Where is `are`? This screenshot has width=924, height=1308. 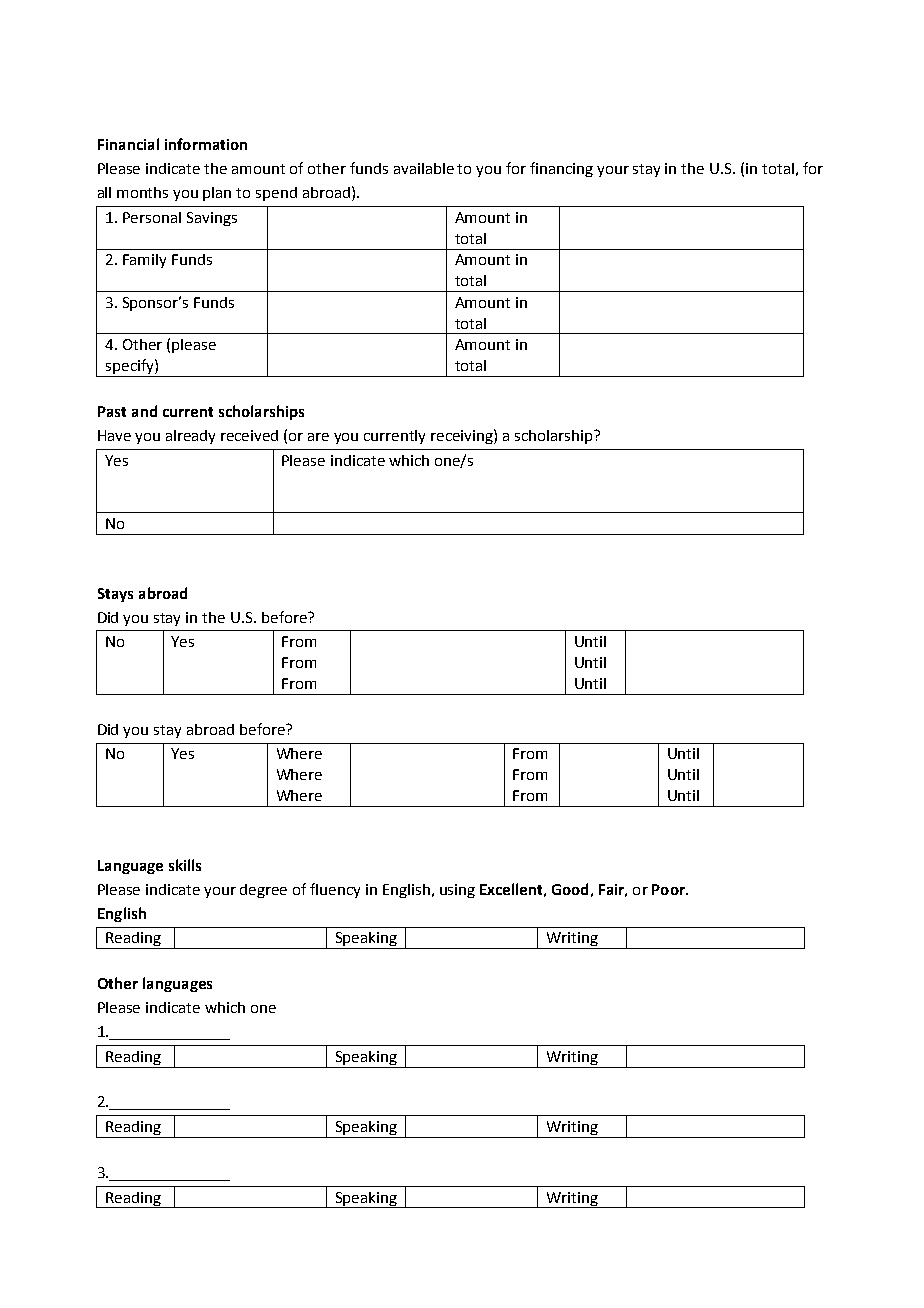
are is located at coordinates (318, 437).
